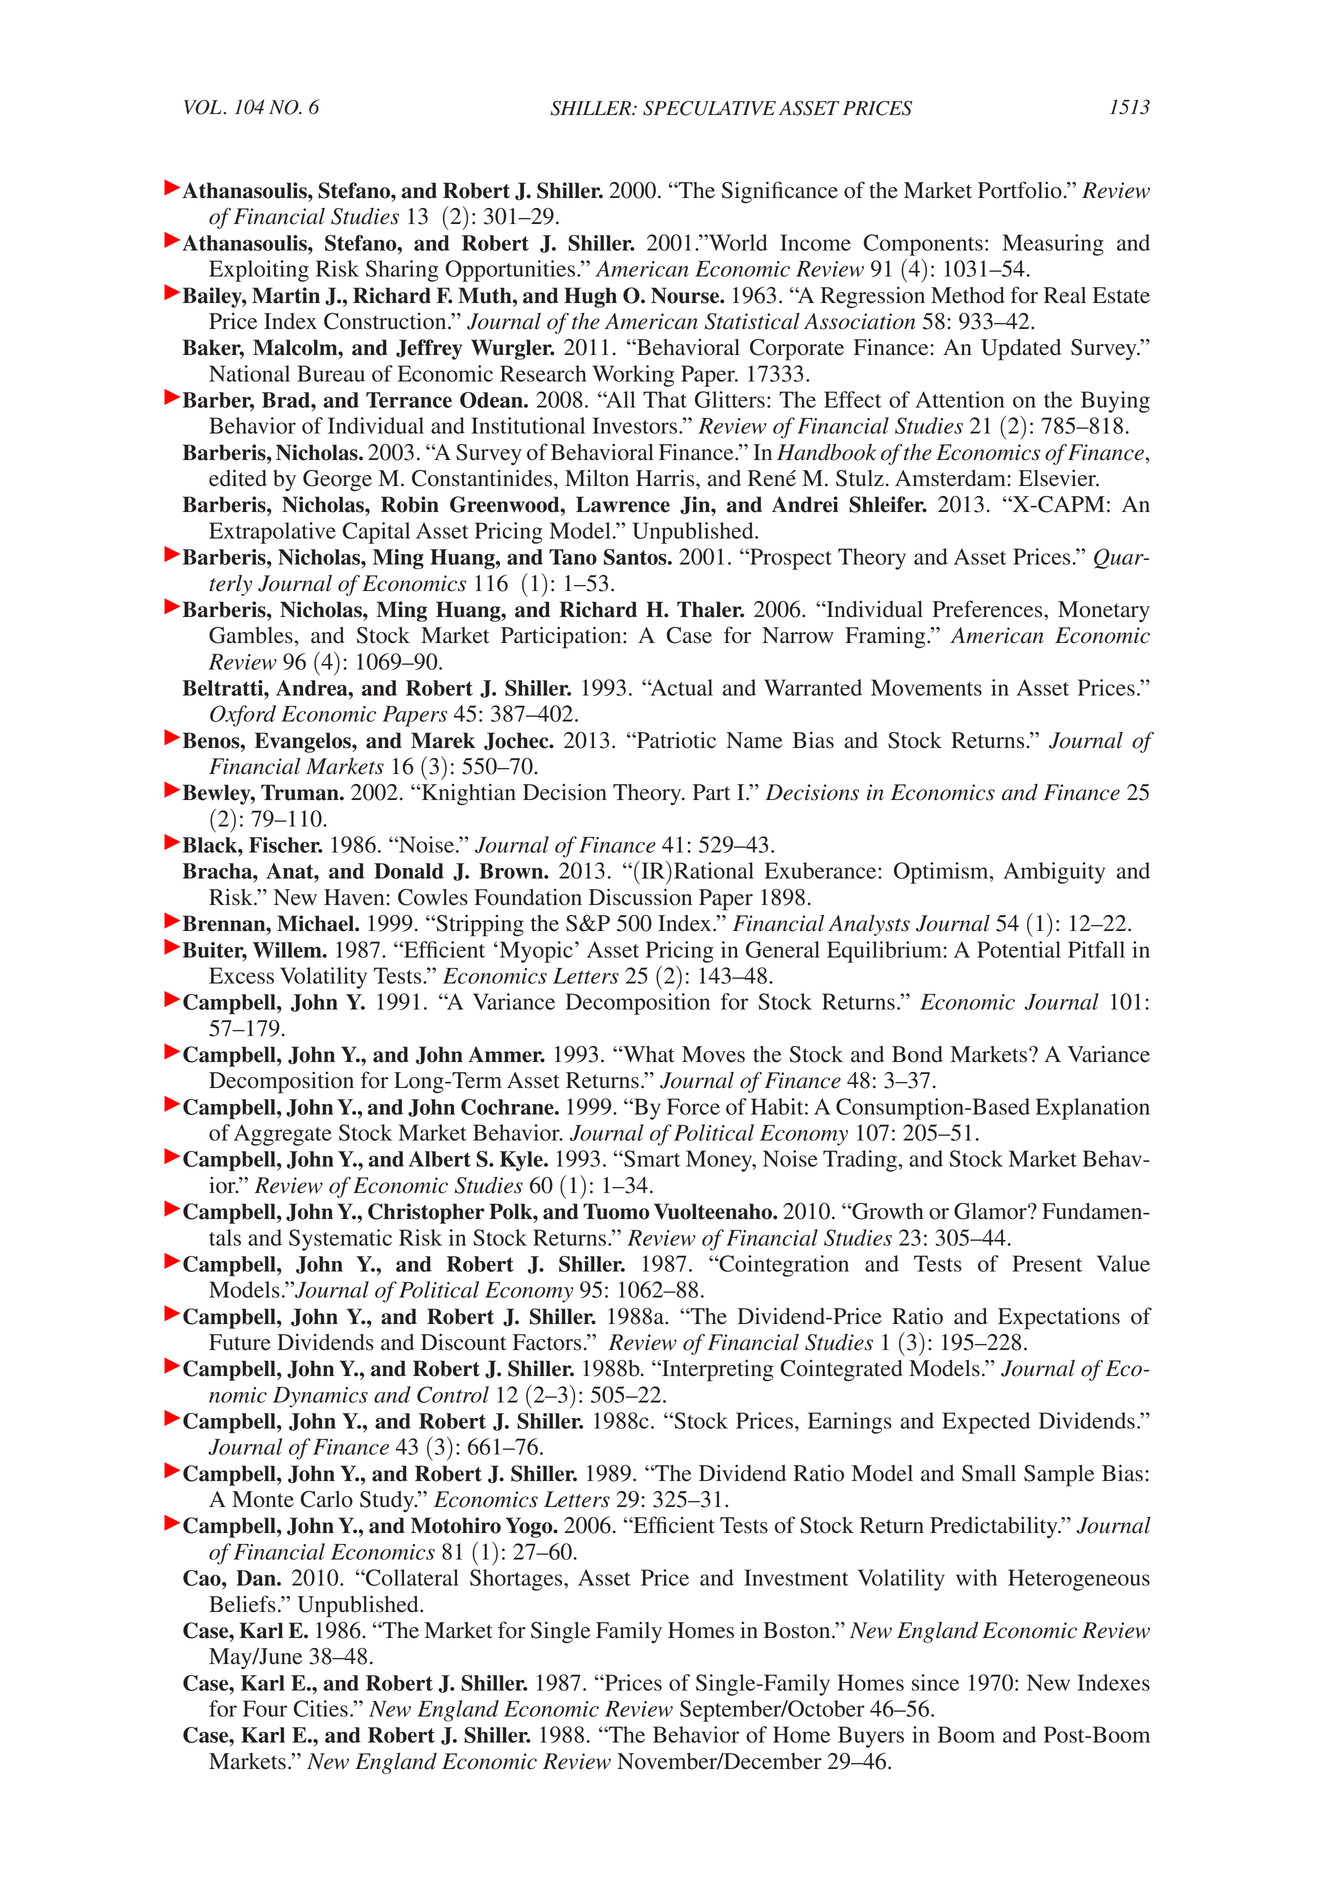 This screenshot has width=1333, height=1904. I want to click on Cities, so click(321, 1708).
